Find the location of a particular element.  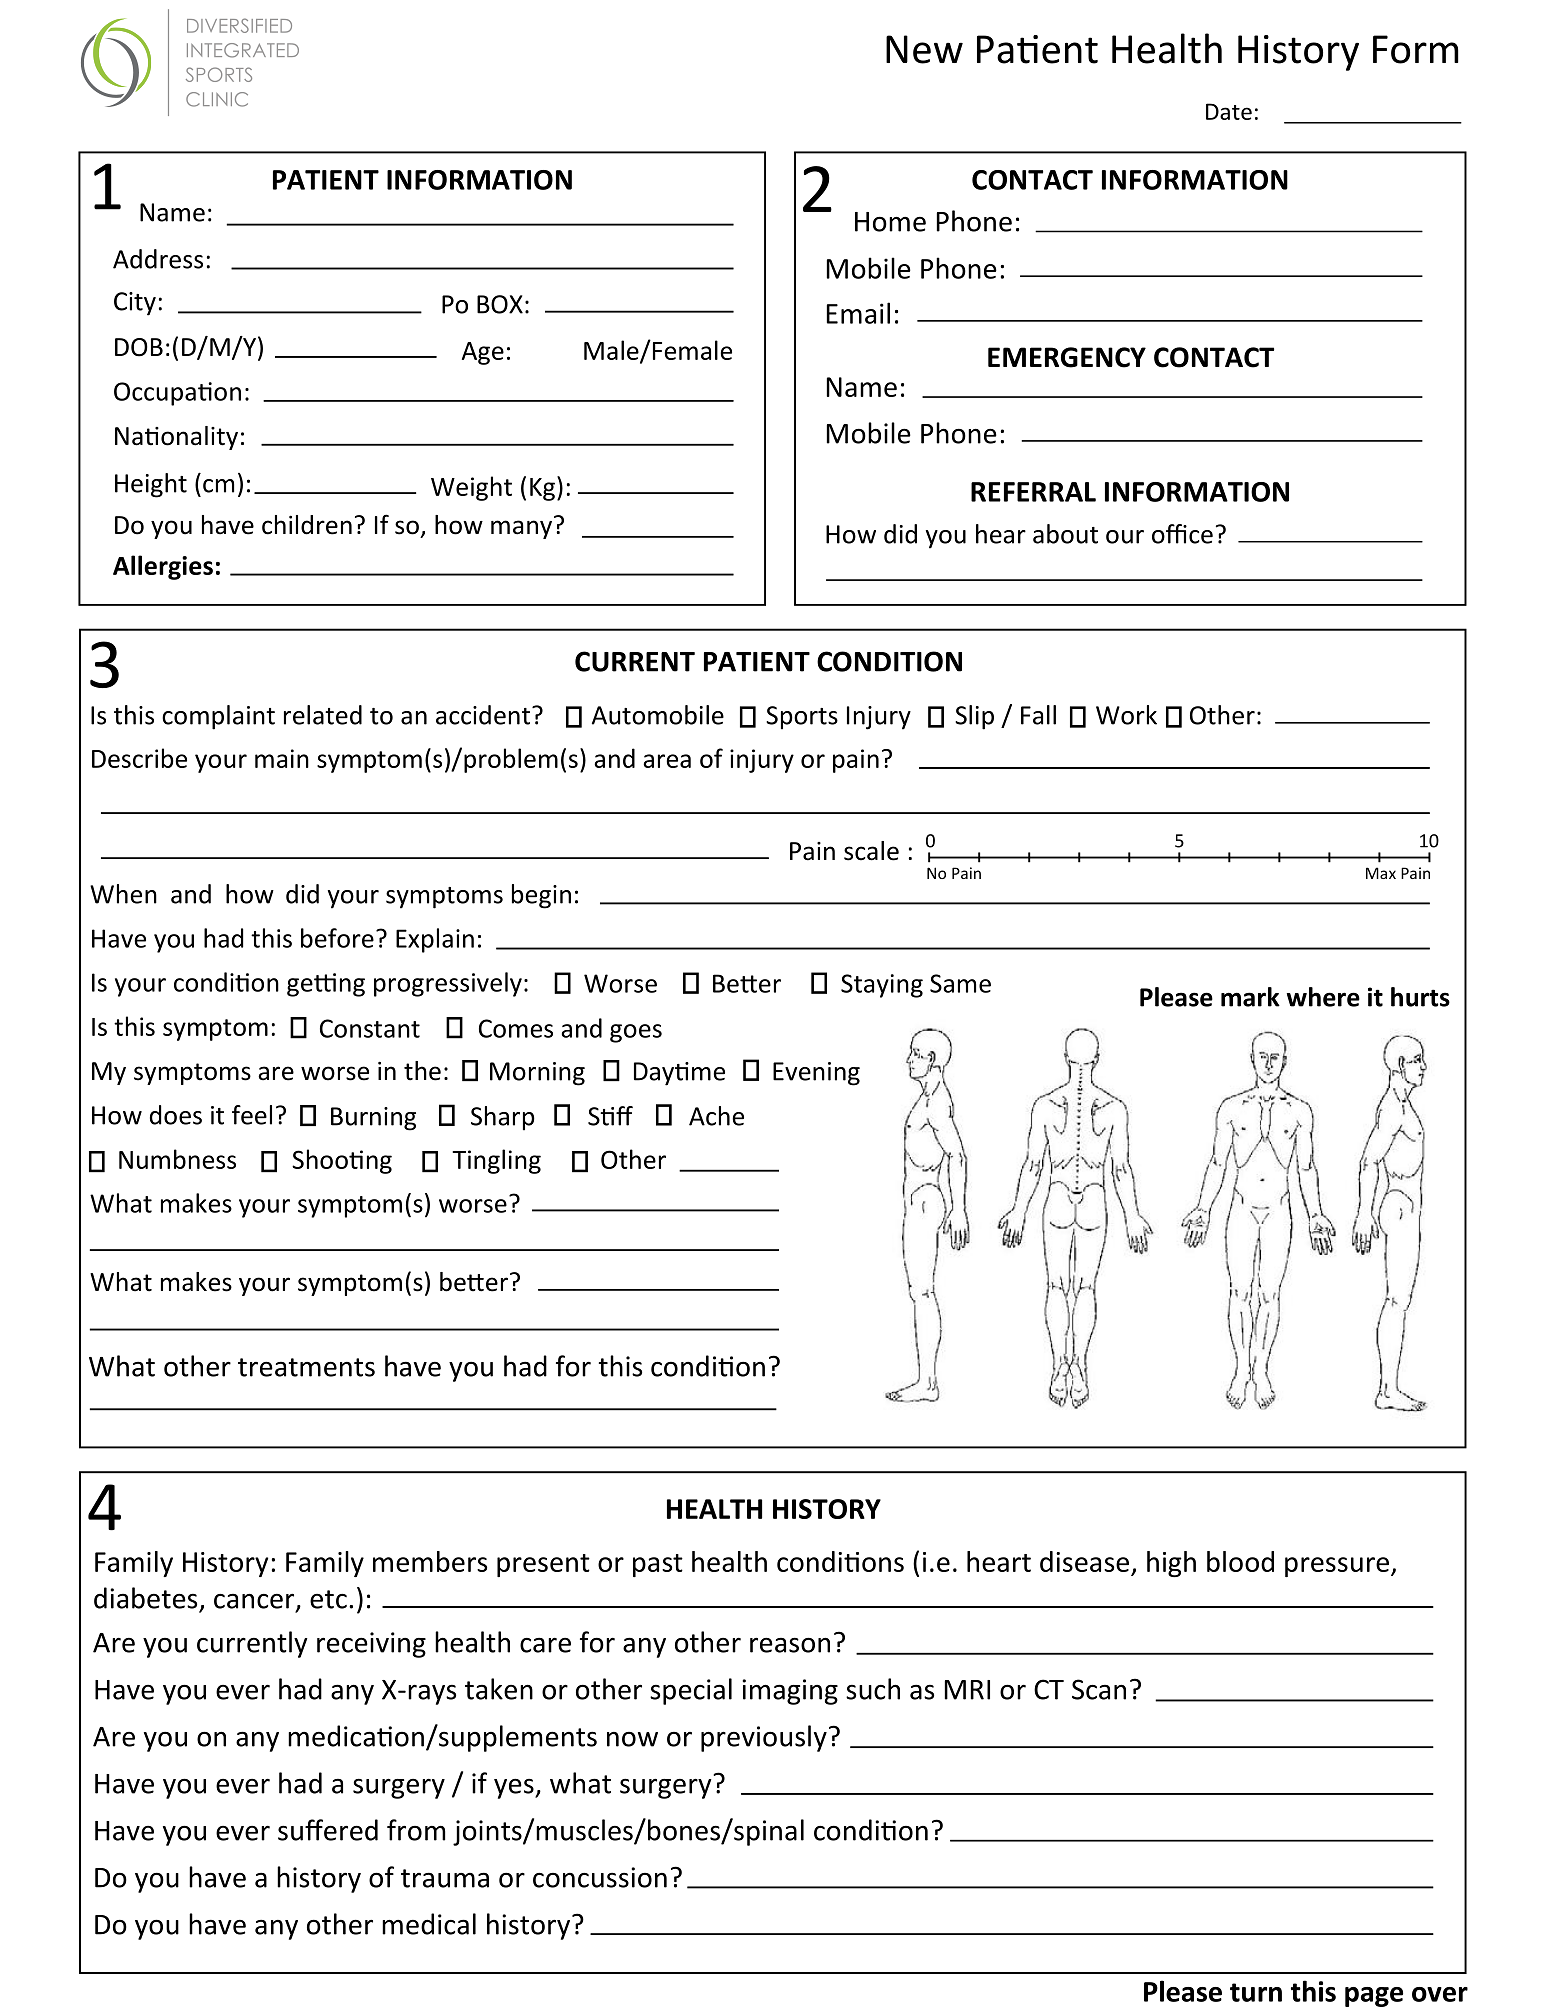

Evening is located at coordinates (816, 1074).
